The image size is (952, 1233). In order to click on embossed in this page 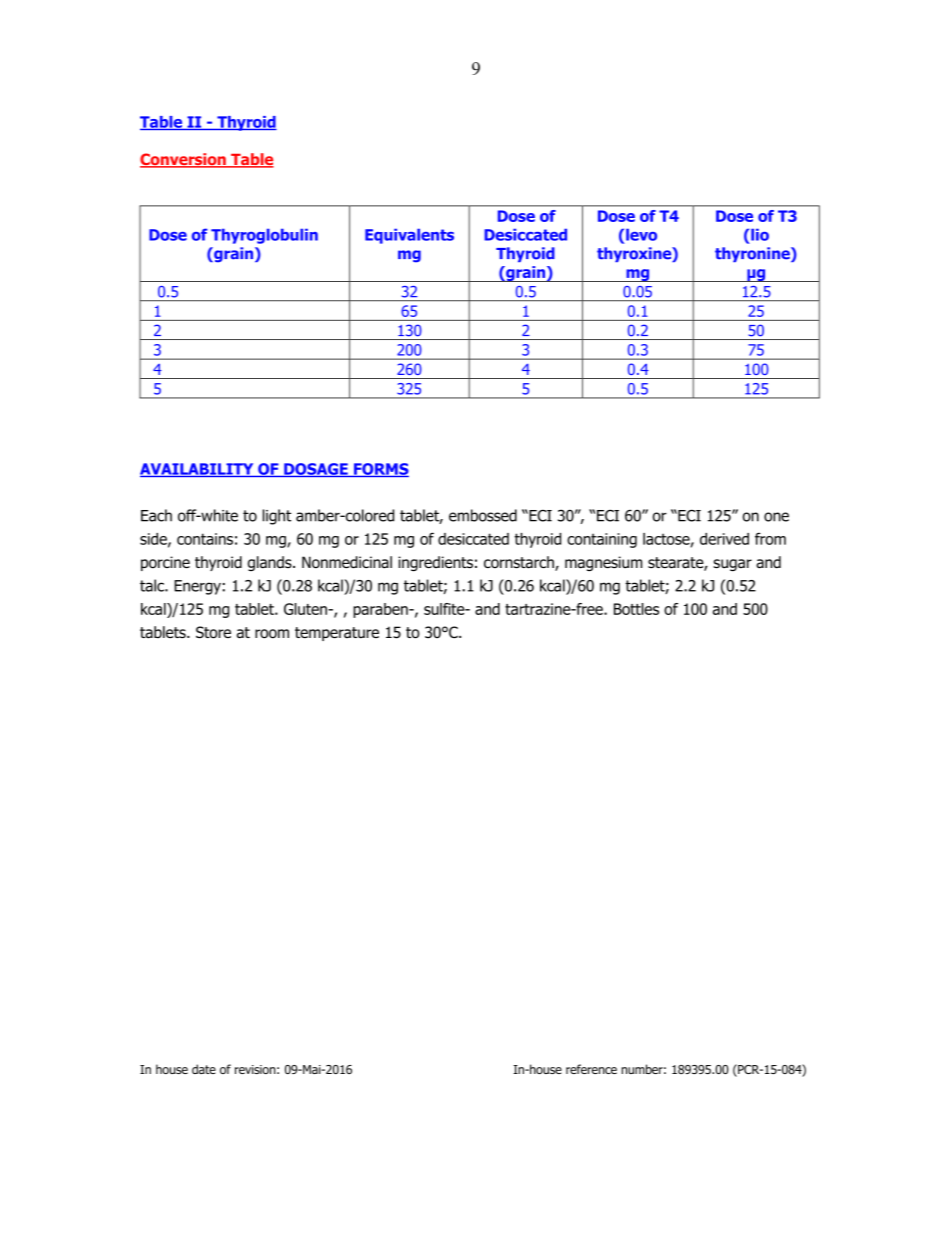, I will do `click(483, 515)`.
